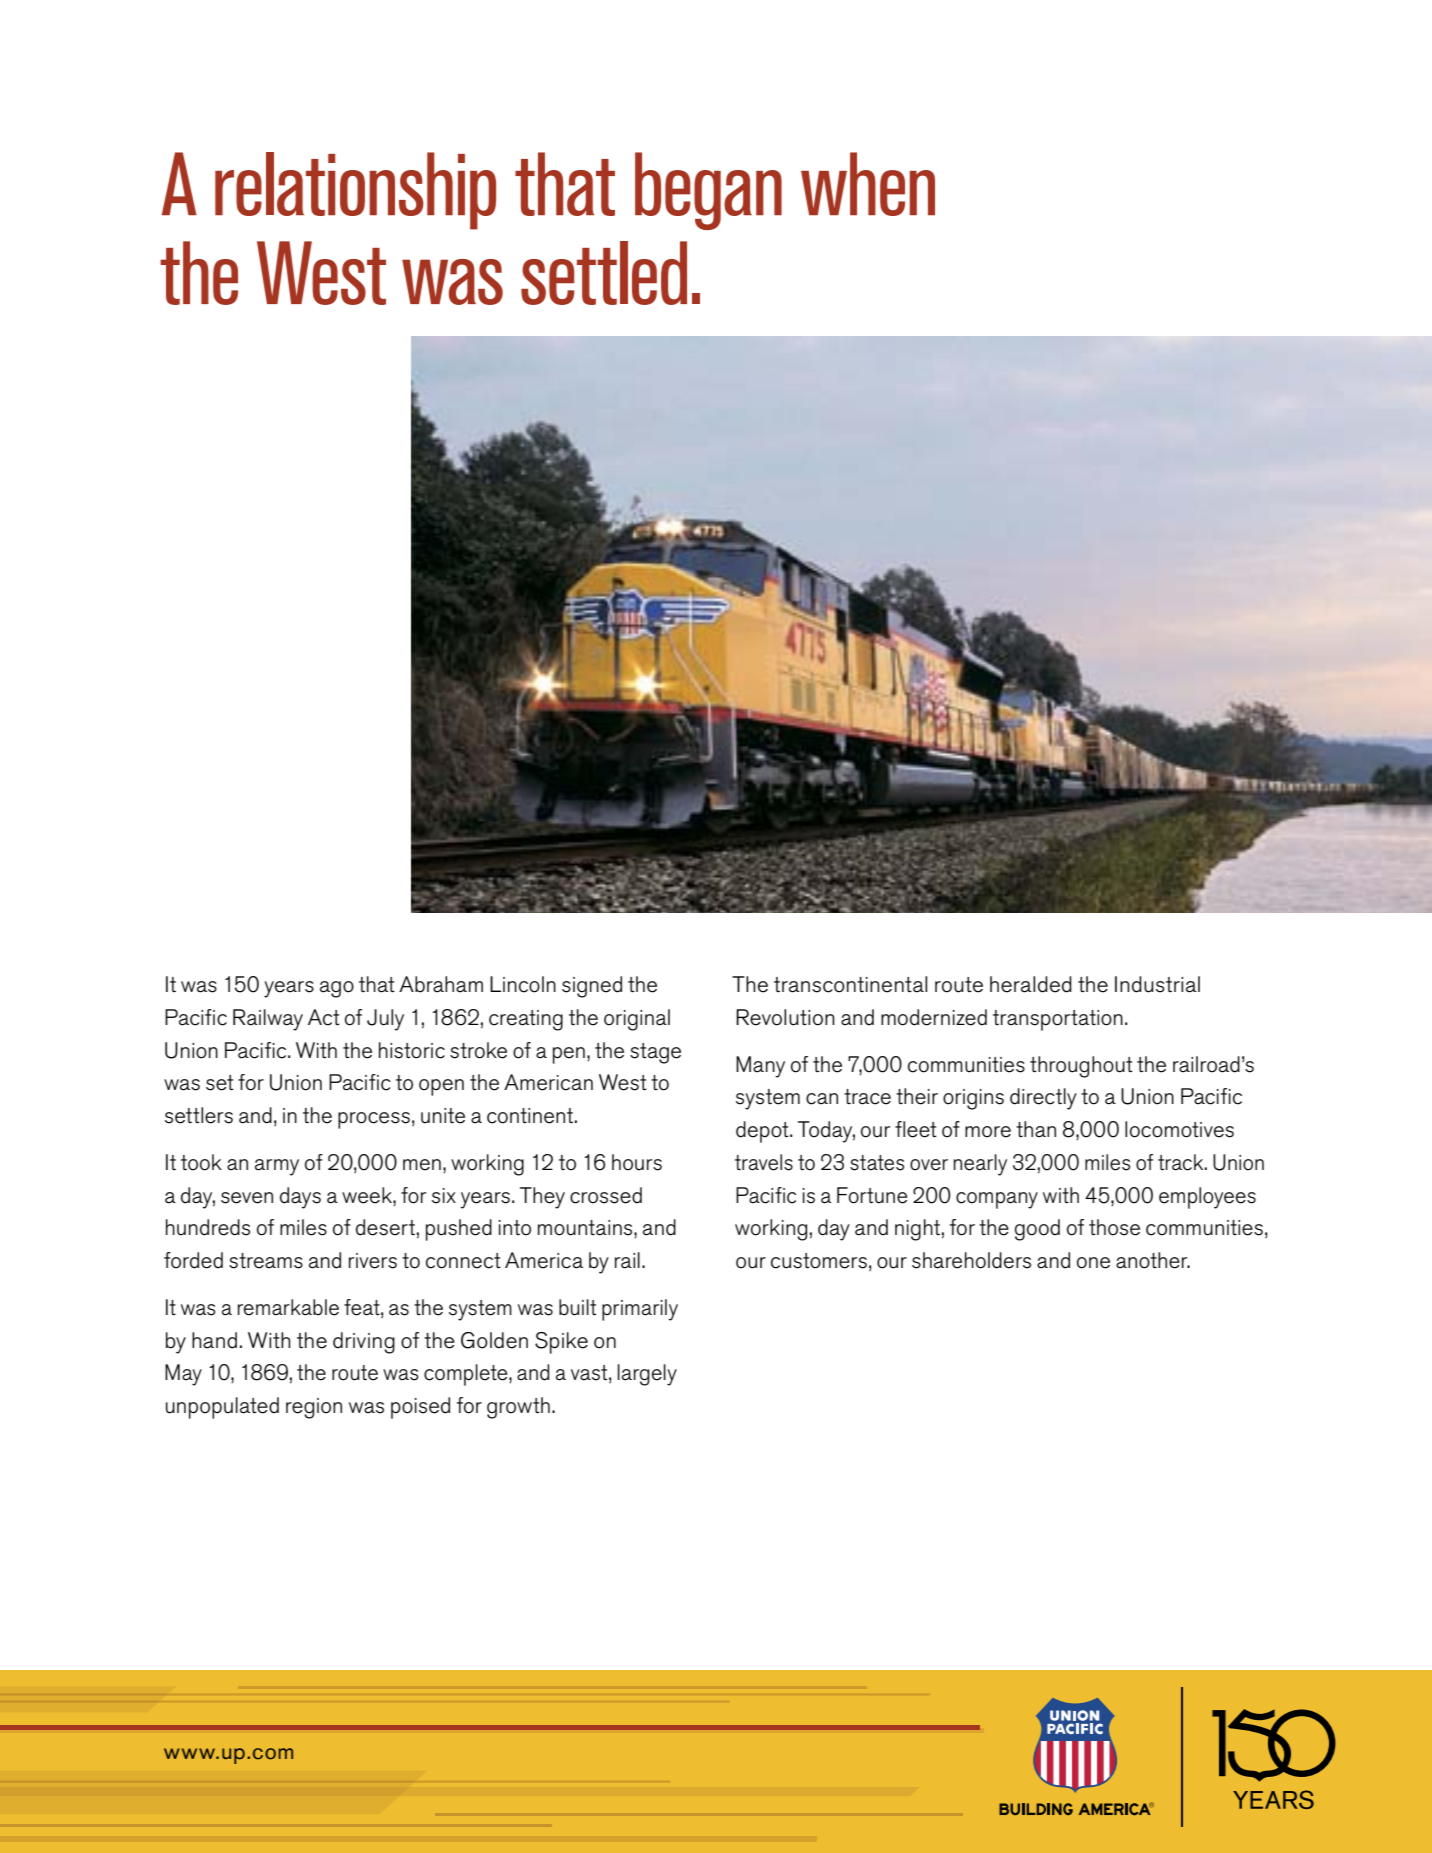  What do you see at coordinates (337, 989) in the screenshot?
I see `ago` at bounding box center [337, 989].
